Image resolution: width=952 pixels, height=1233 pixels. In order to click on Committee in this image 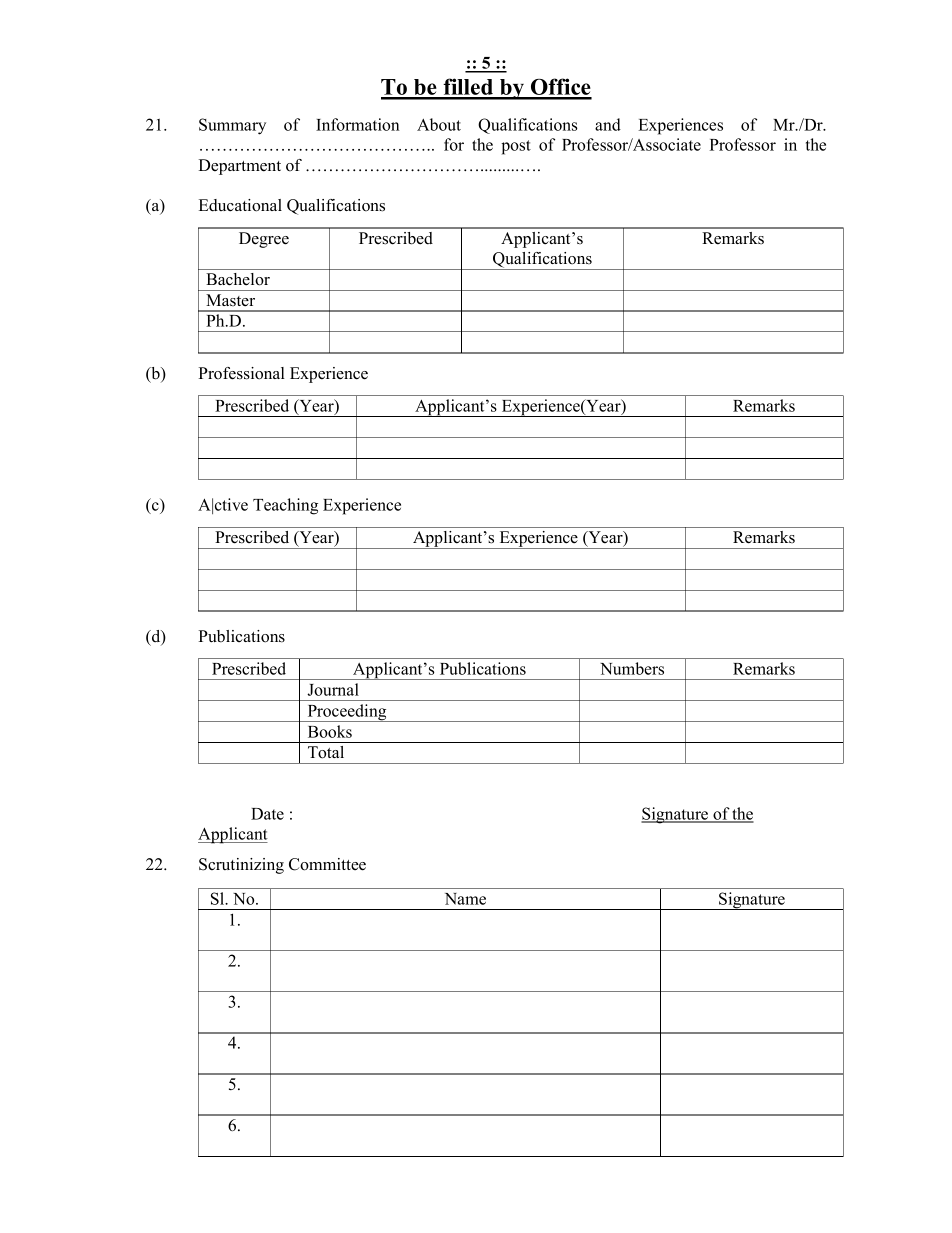, I will do `click(327, 864)`.
